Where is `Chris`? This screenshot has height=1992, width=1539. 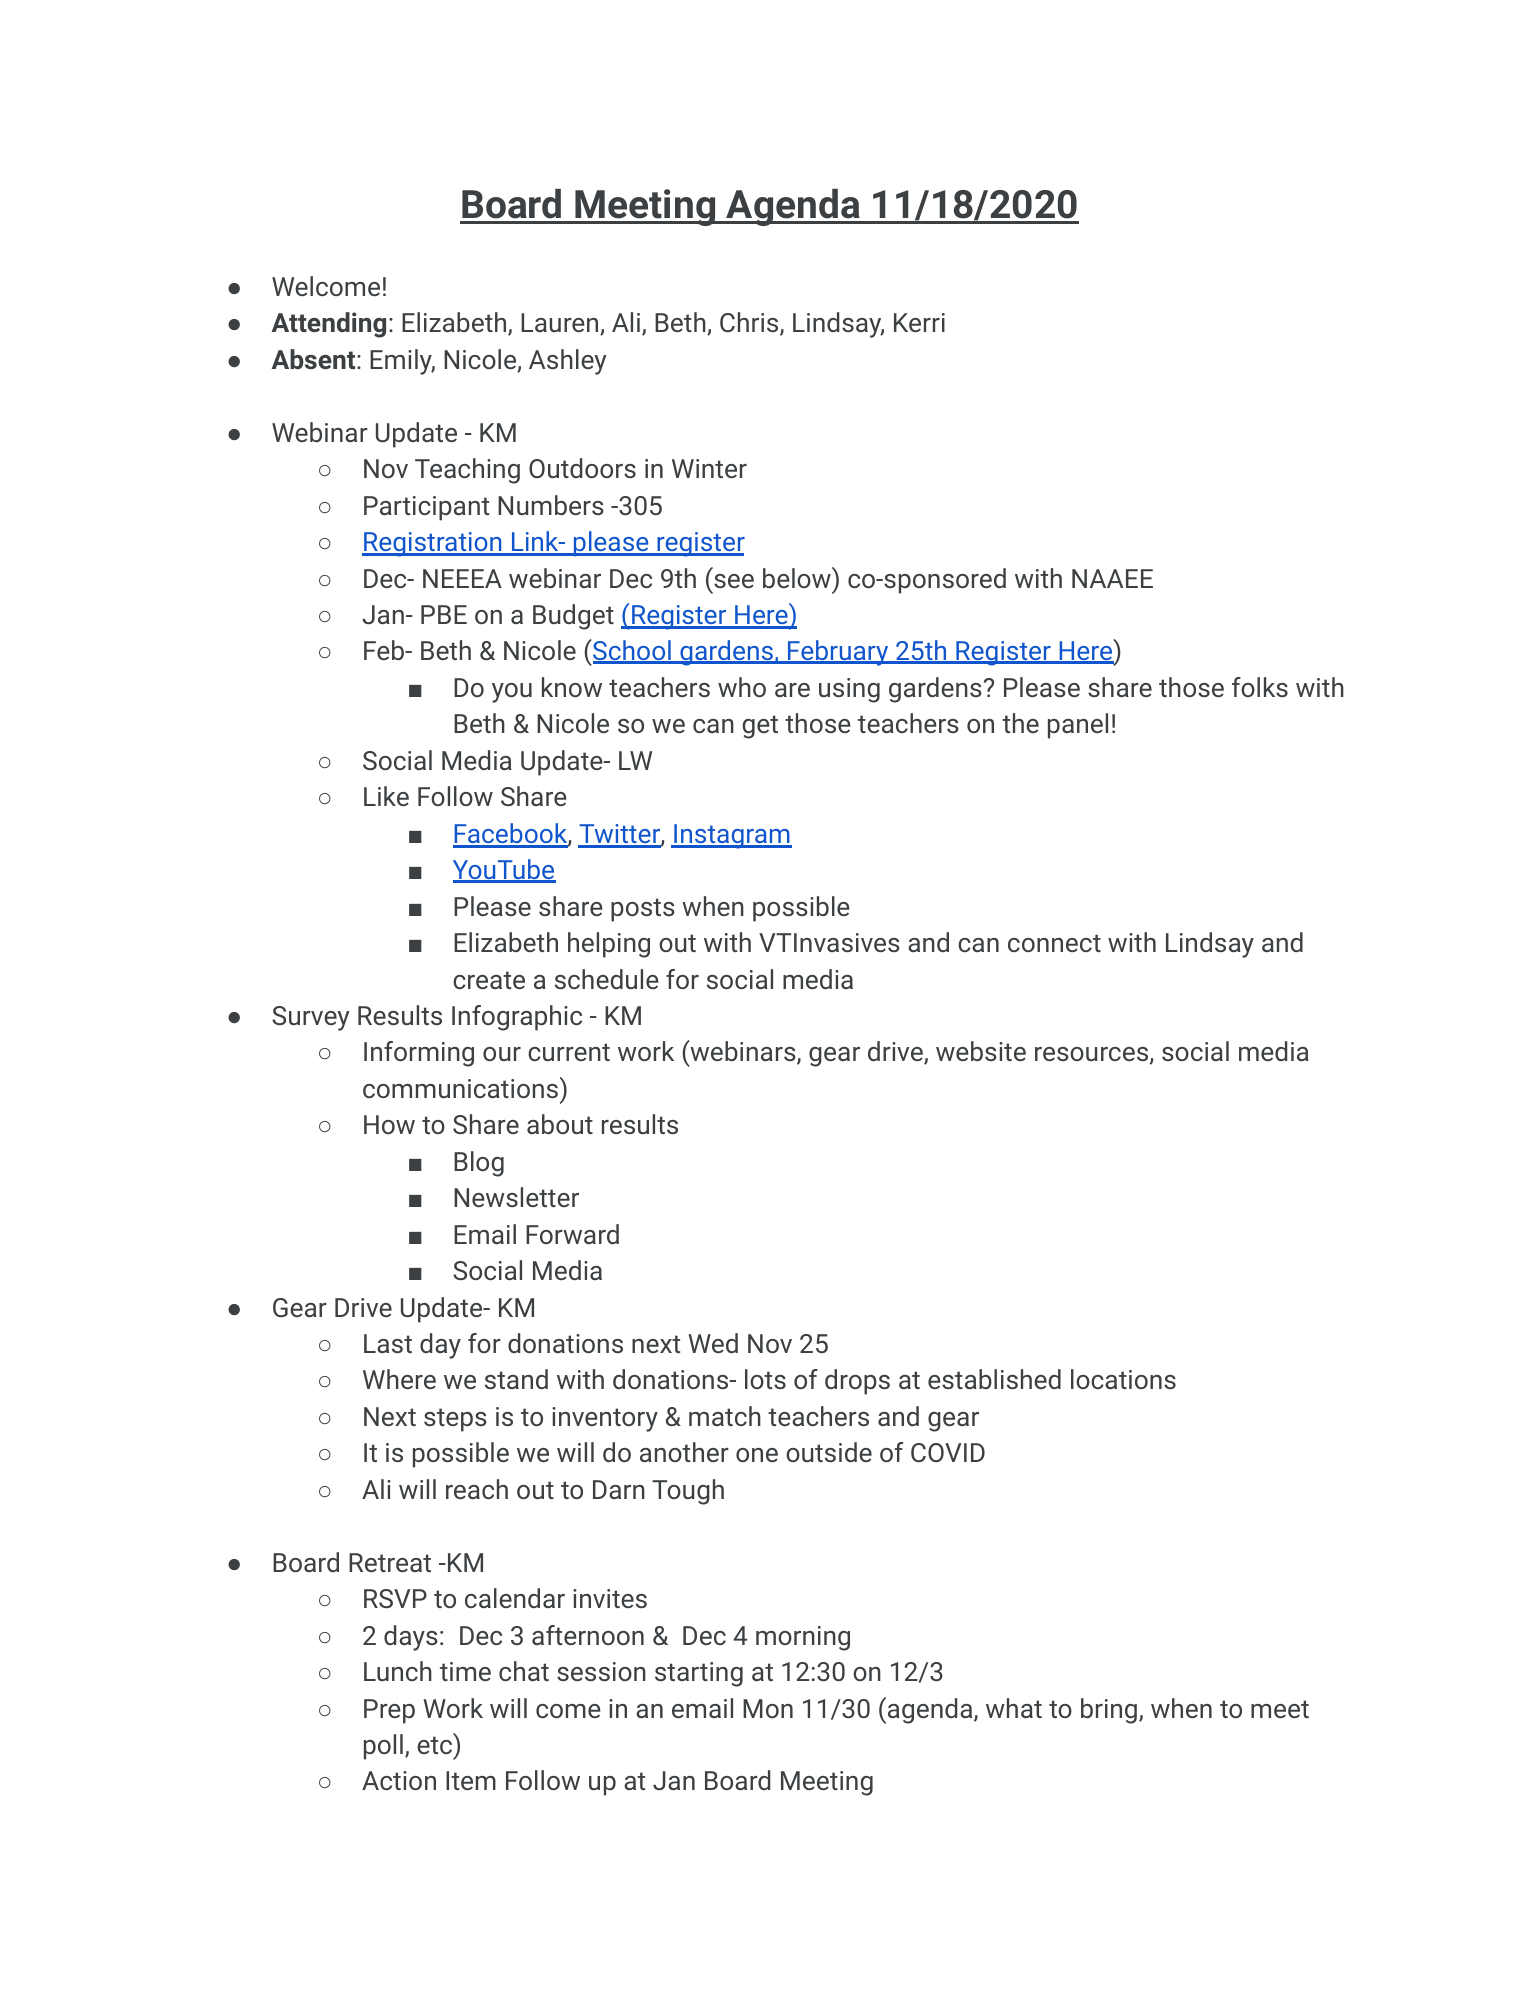
Chris is located at coordinates (749, 322).
